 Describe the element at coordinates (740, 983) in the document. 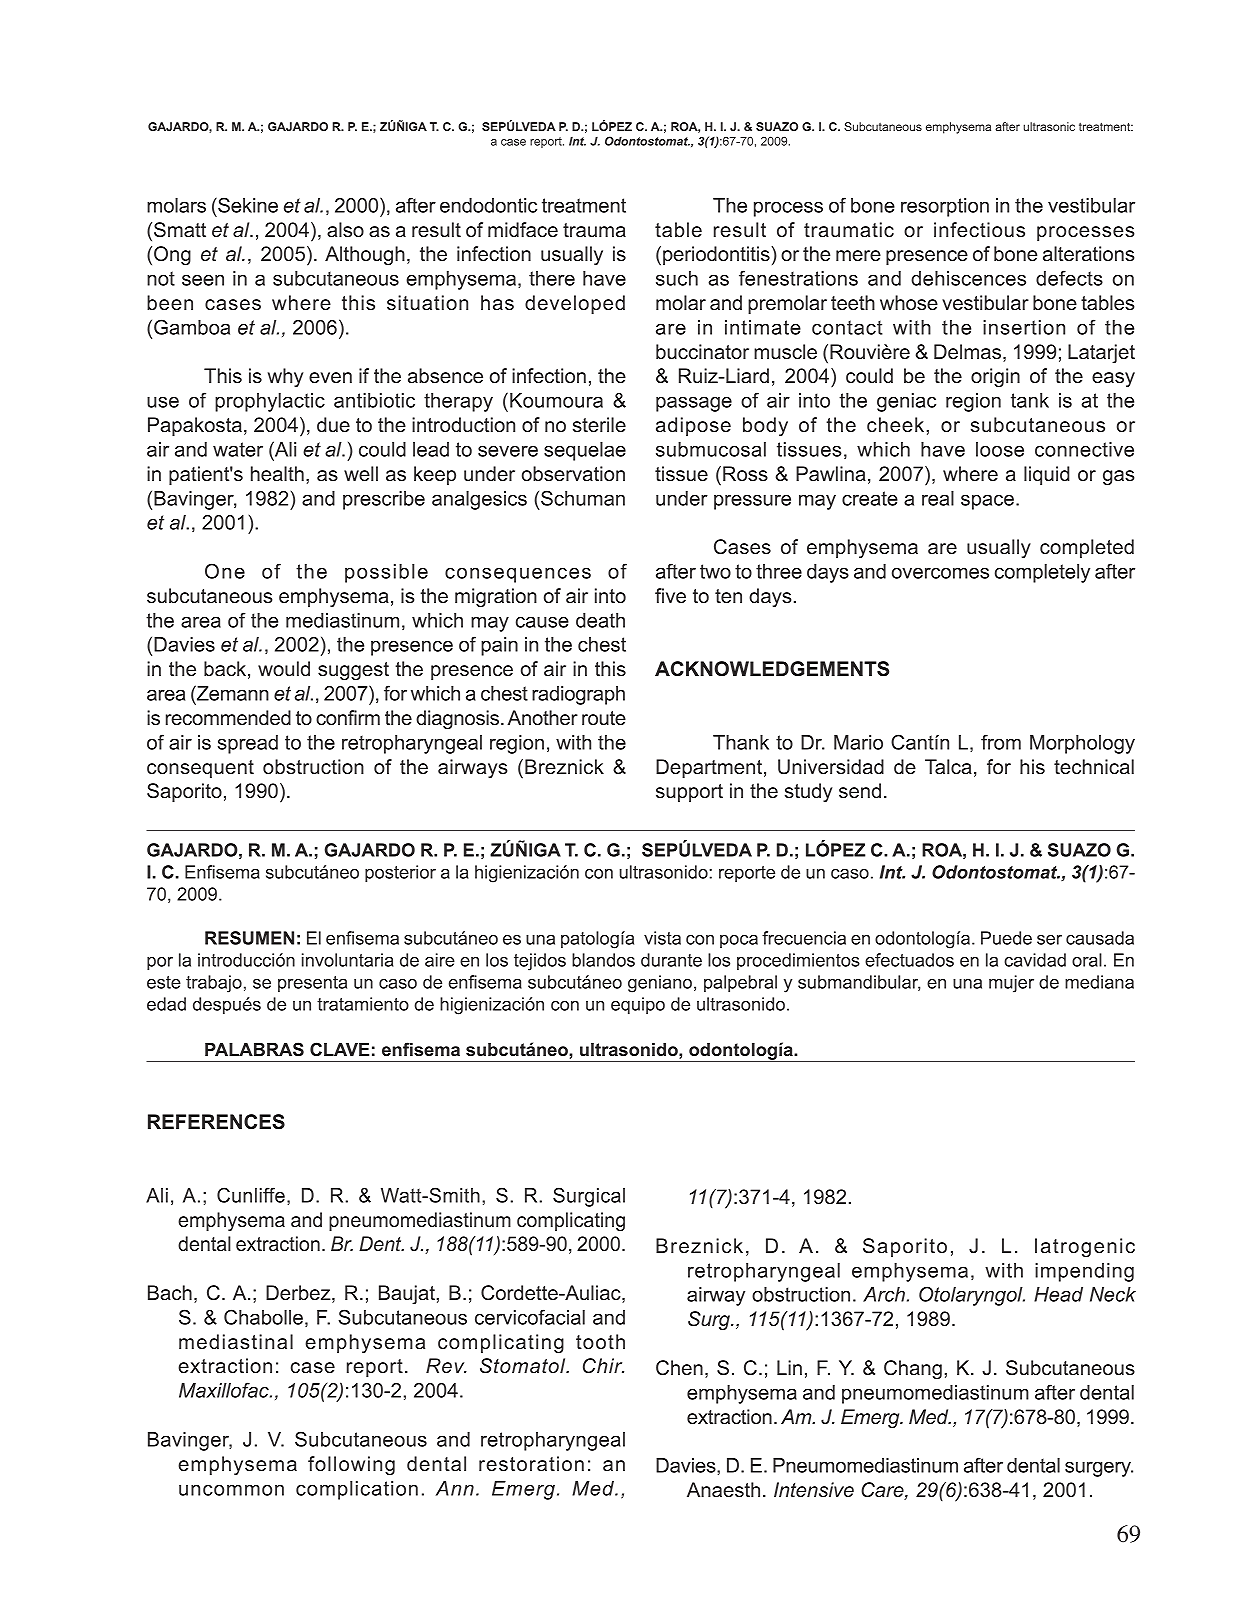

I see `palpebral` at that location.
